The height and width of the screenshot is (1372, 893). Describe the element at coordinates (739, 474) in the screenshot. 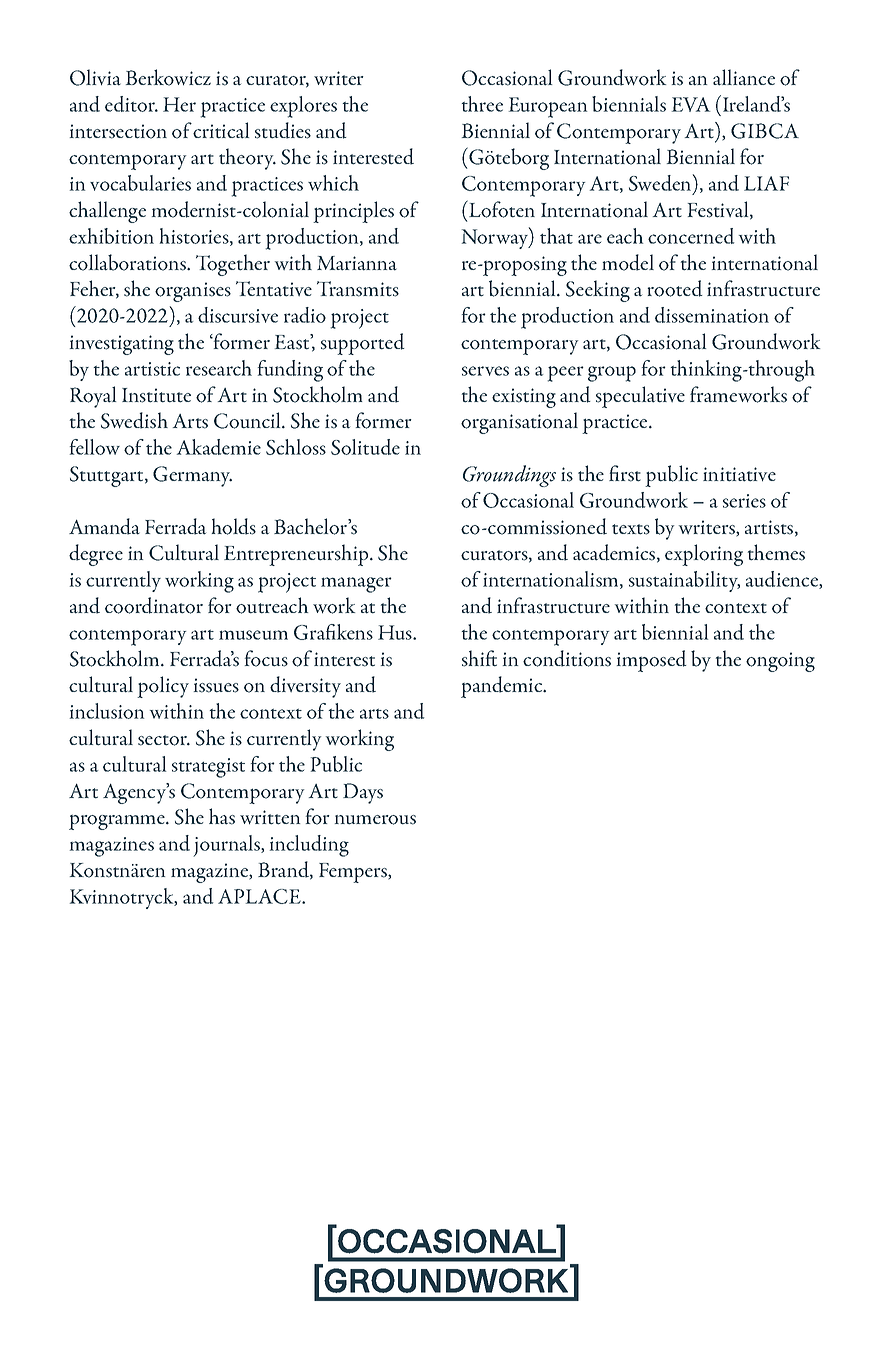

I see `initiative` at that location.
